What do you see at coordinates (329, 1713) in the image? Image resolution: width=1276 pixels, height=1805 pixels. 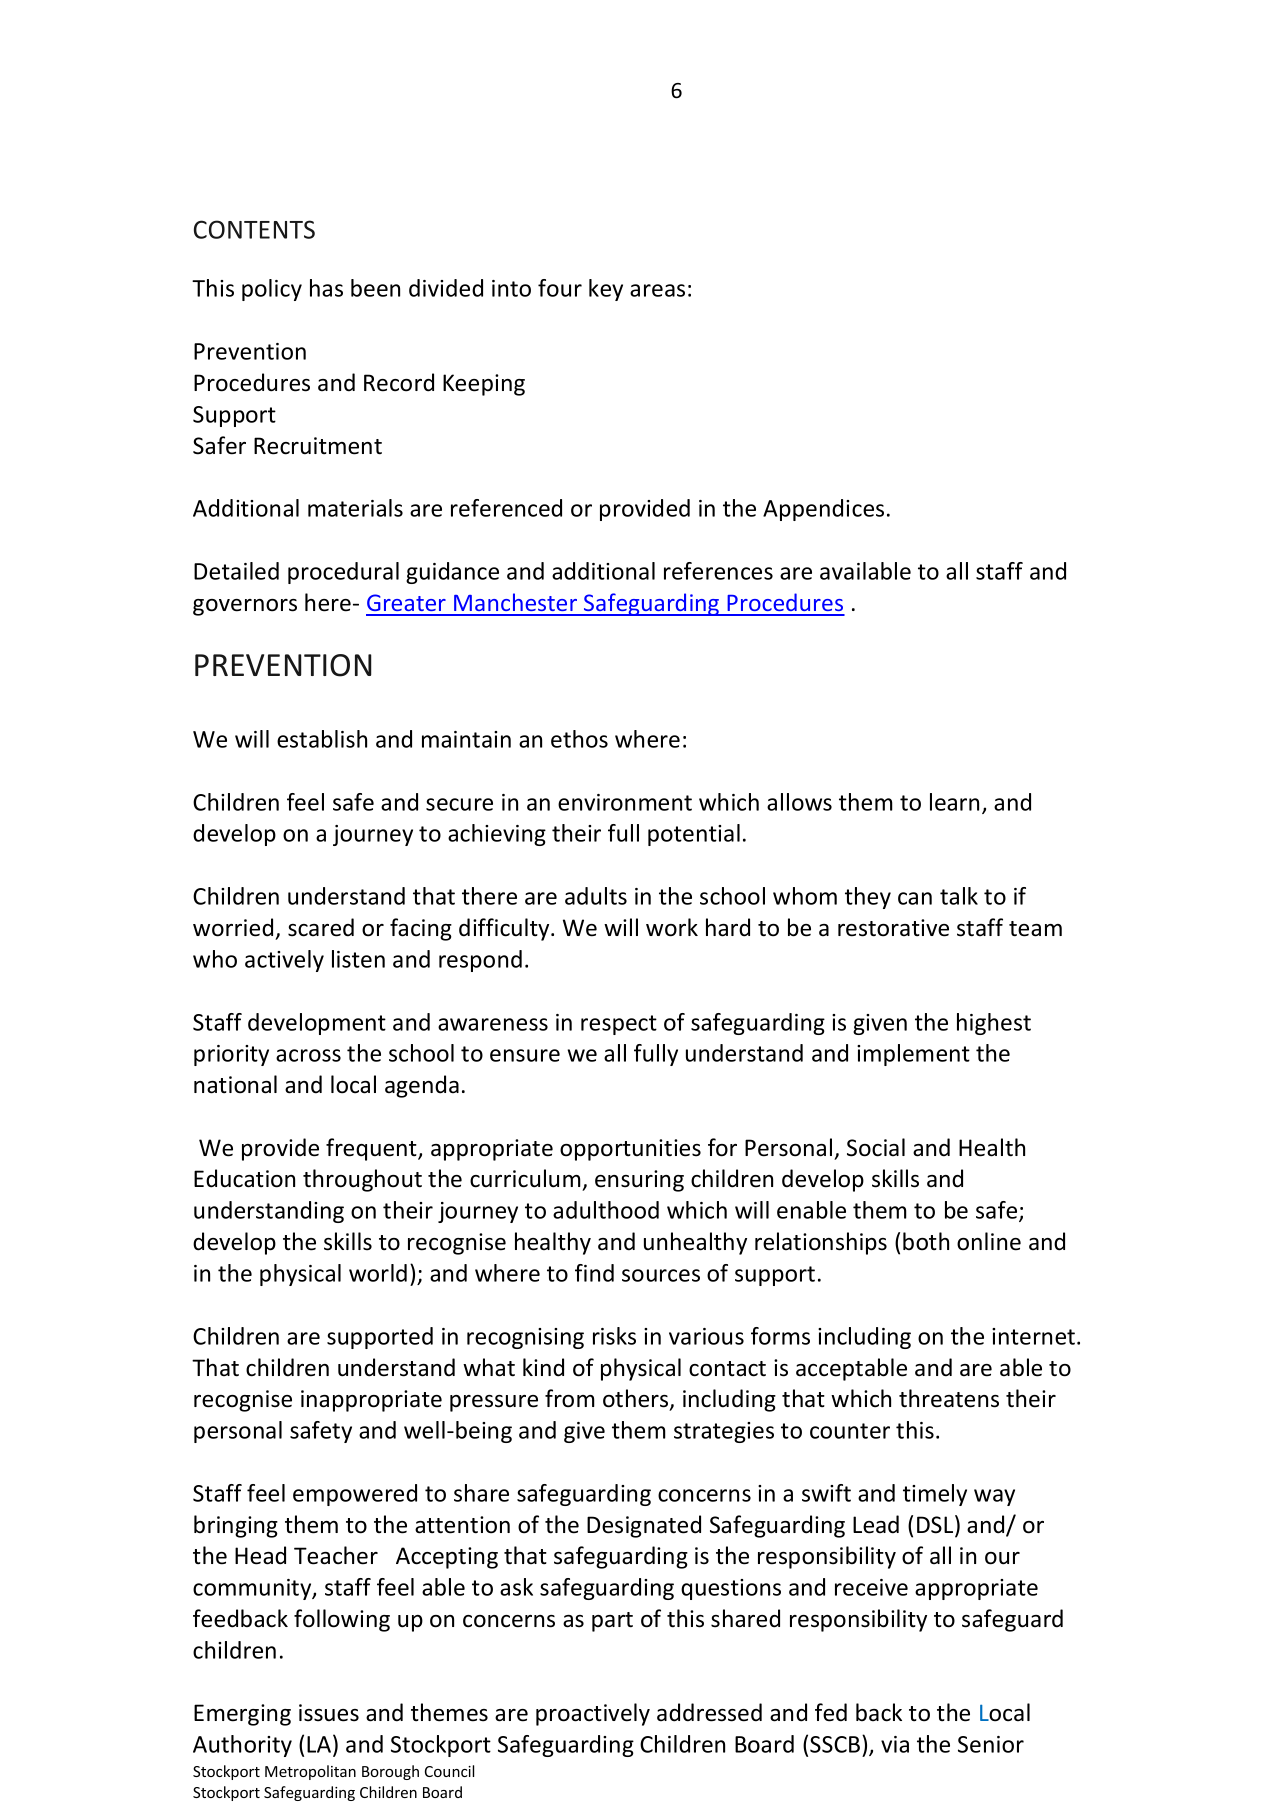 I see `issues` at bounding box center [329, 1713].
